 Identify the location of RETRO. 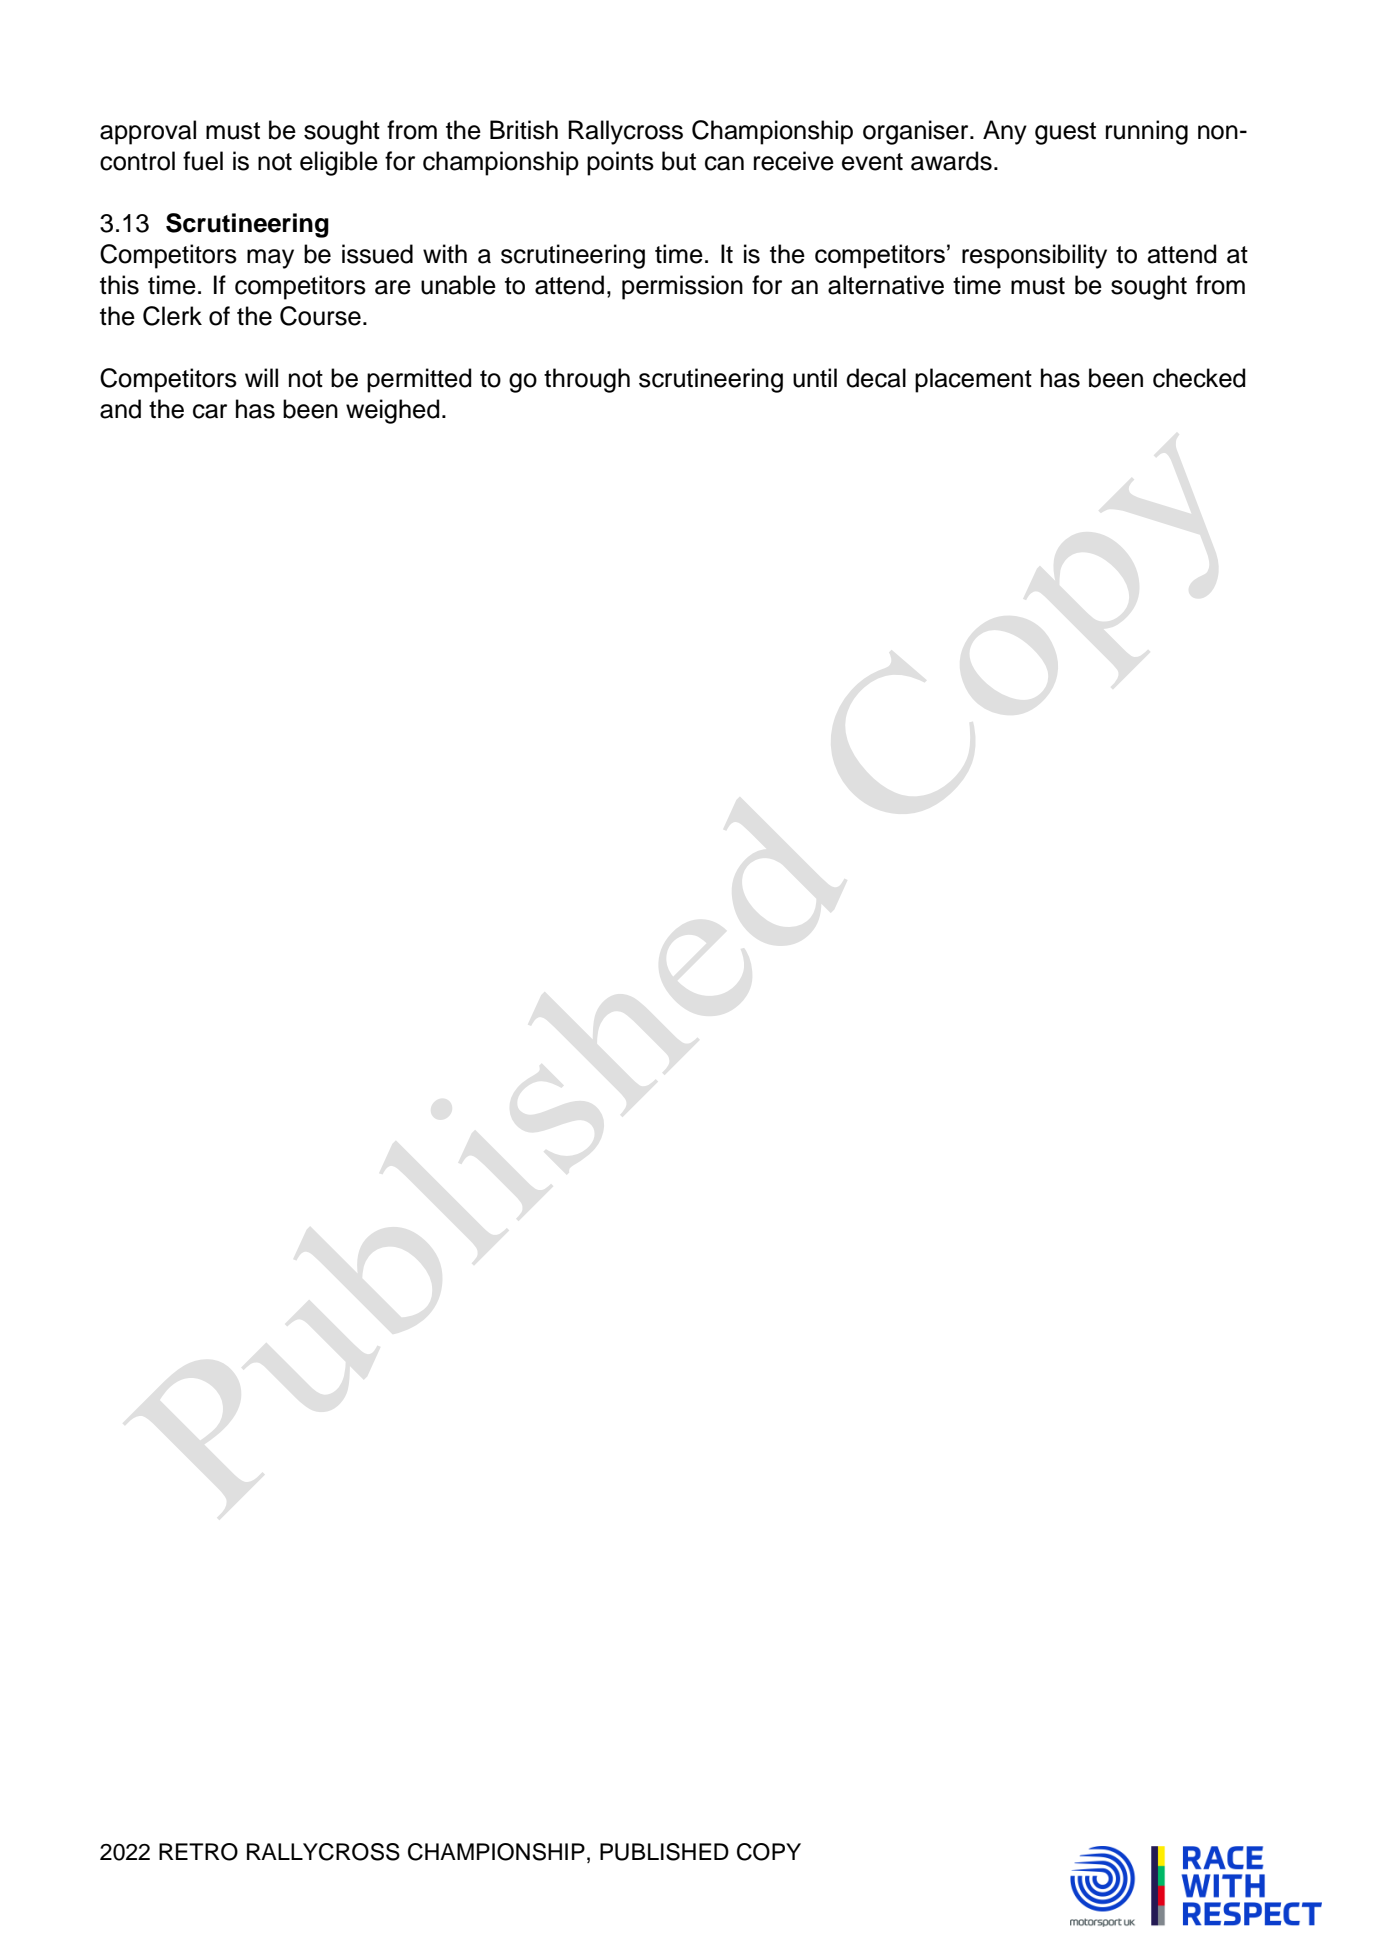
(198, 1852).
